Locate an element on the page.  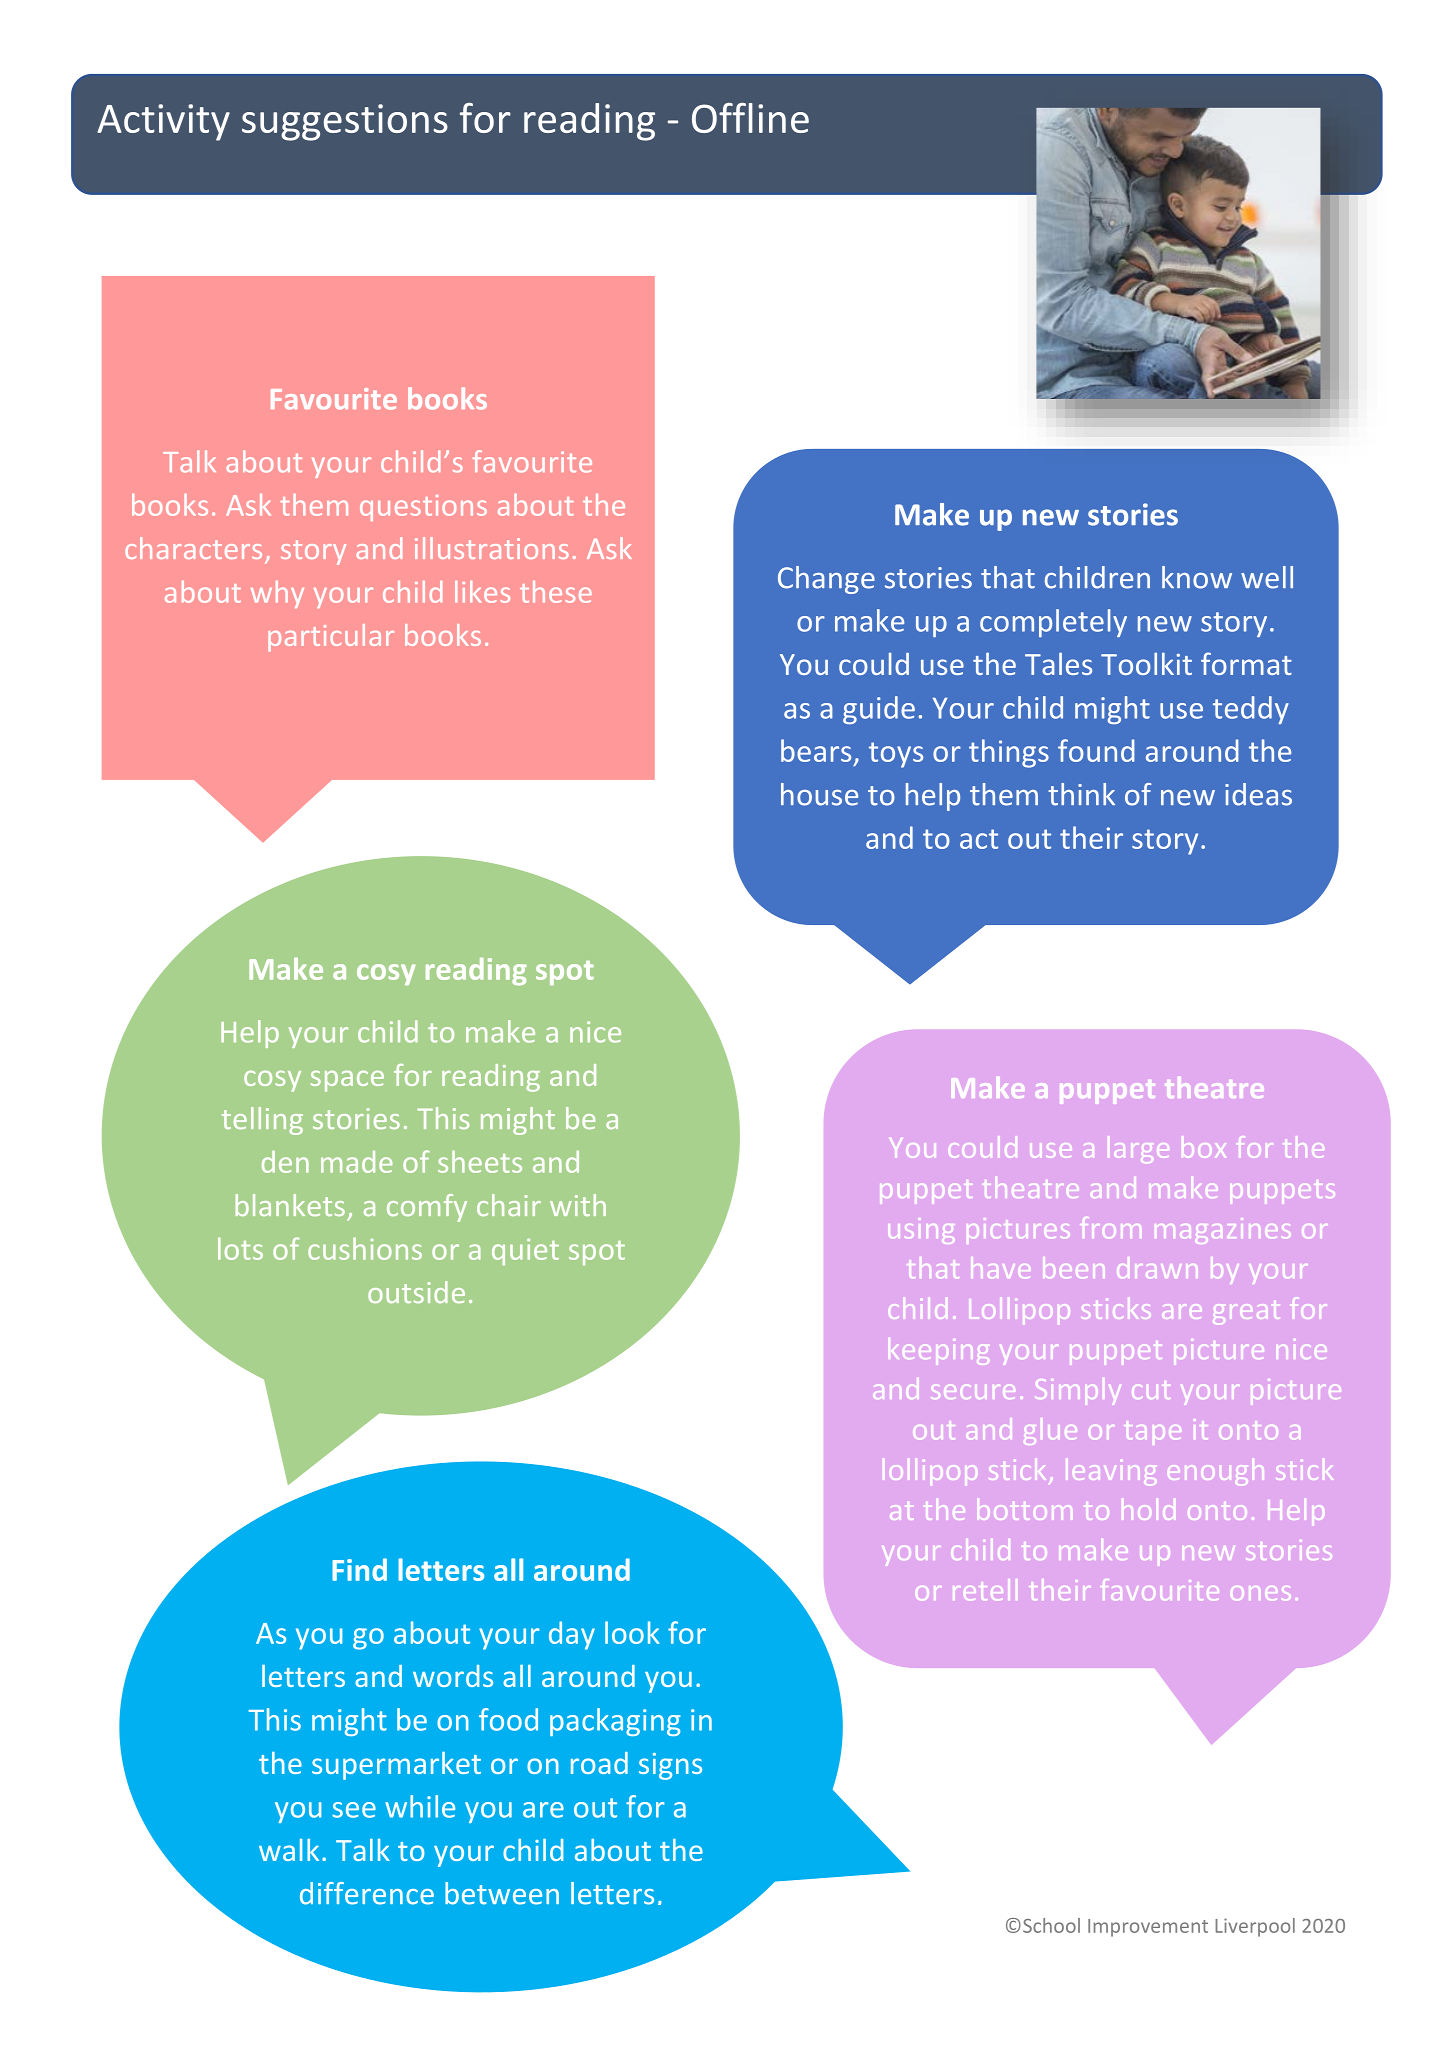
with is located at coordinates (578, 1205).
